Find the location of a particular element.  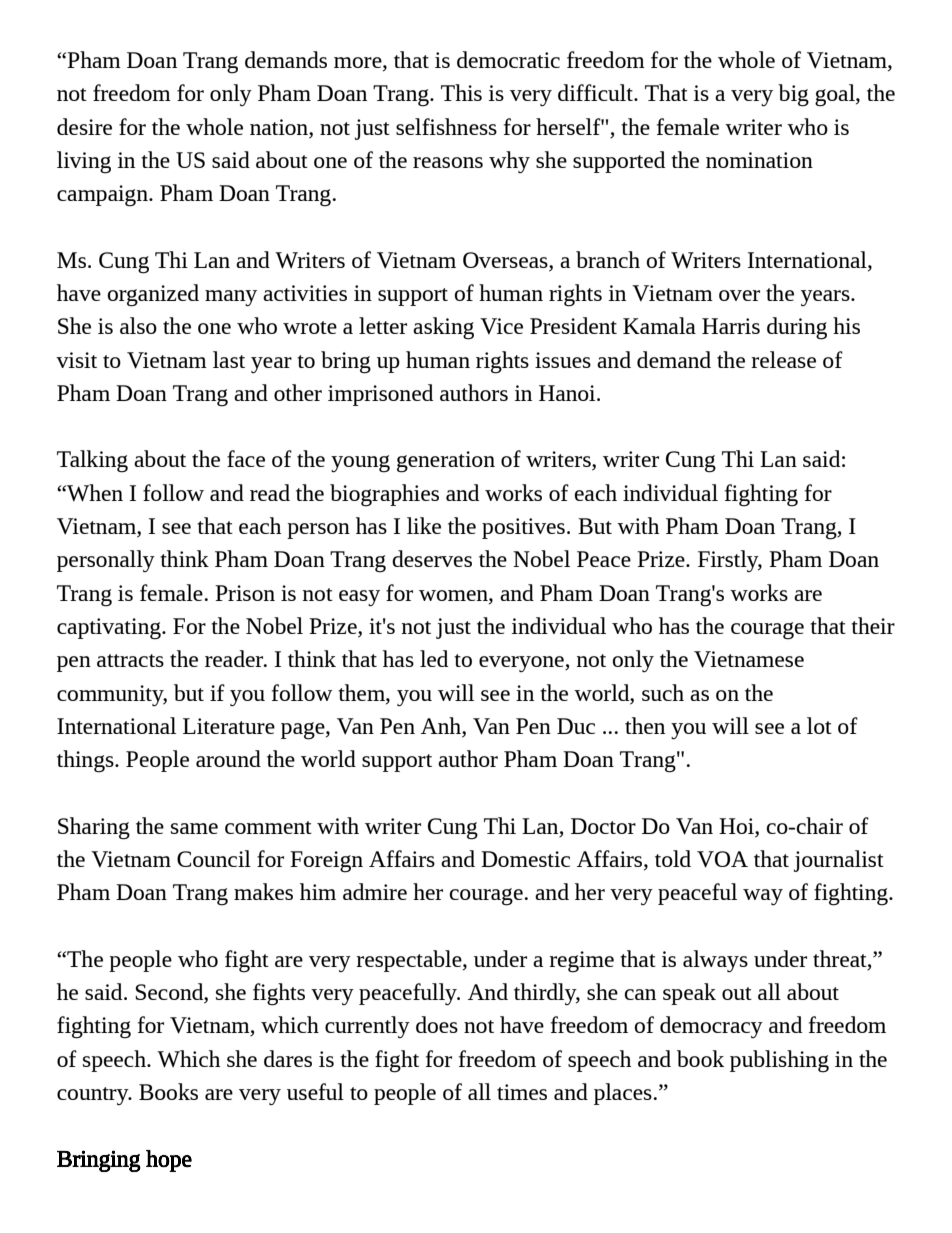

captivating is located at coordinates (110, 629).
